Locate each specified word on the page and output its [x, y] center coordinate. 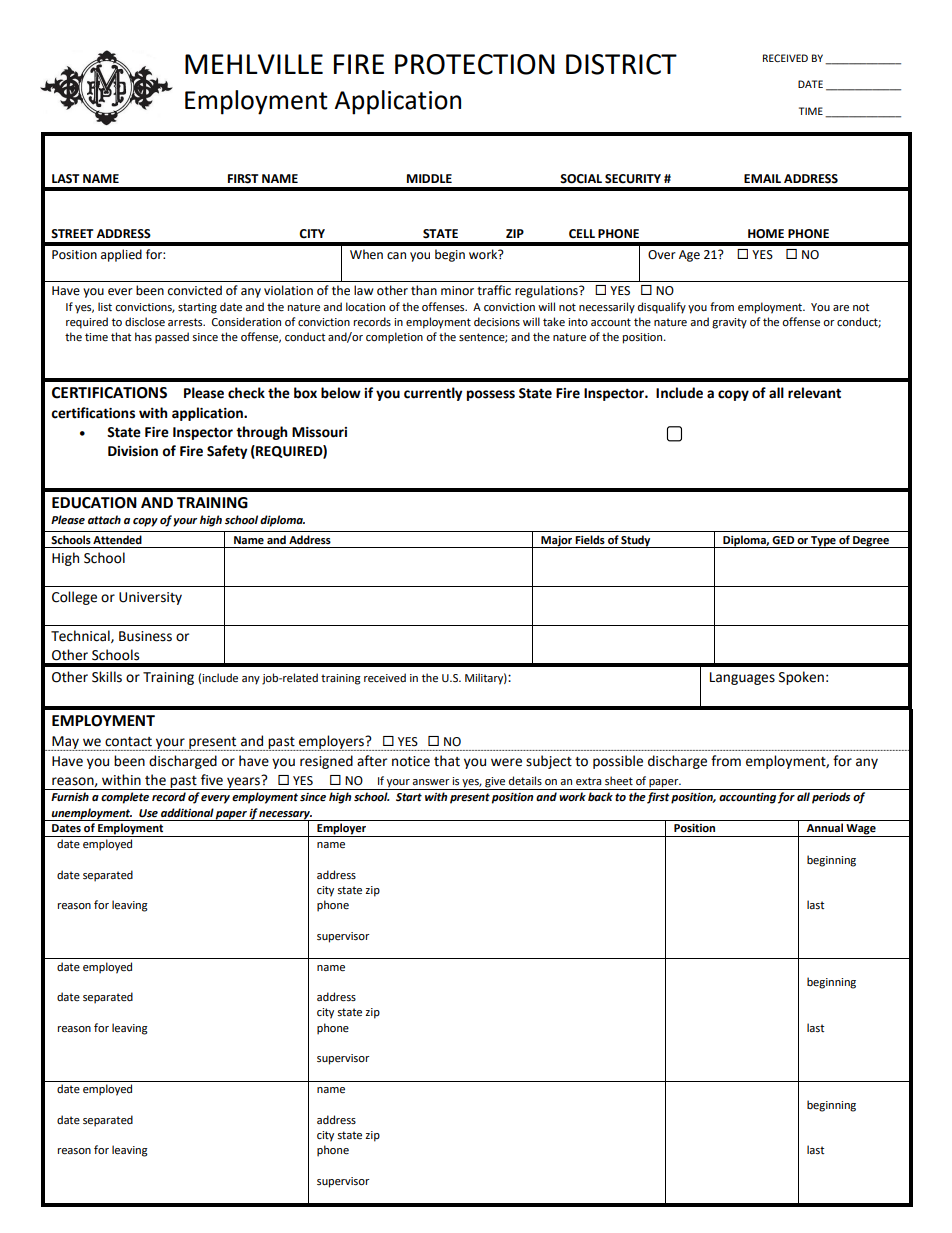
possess [491, 395]
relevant [814, 393]
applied [121, 255]
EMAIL [762, 178]
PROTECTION [475, 64]
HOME [766, 234]
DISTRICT [621, 64]
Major [557, 542]
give [495, 782]
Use [148, 813]
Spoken [801, 678]
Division [133, 451]
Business [145, 636]
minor [457, 291]
